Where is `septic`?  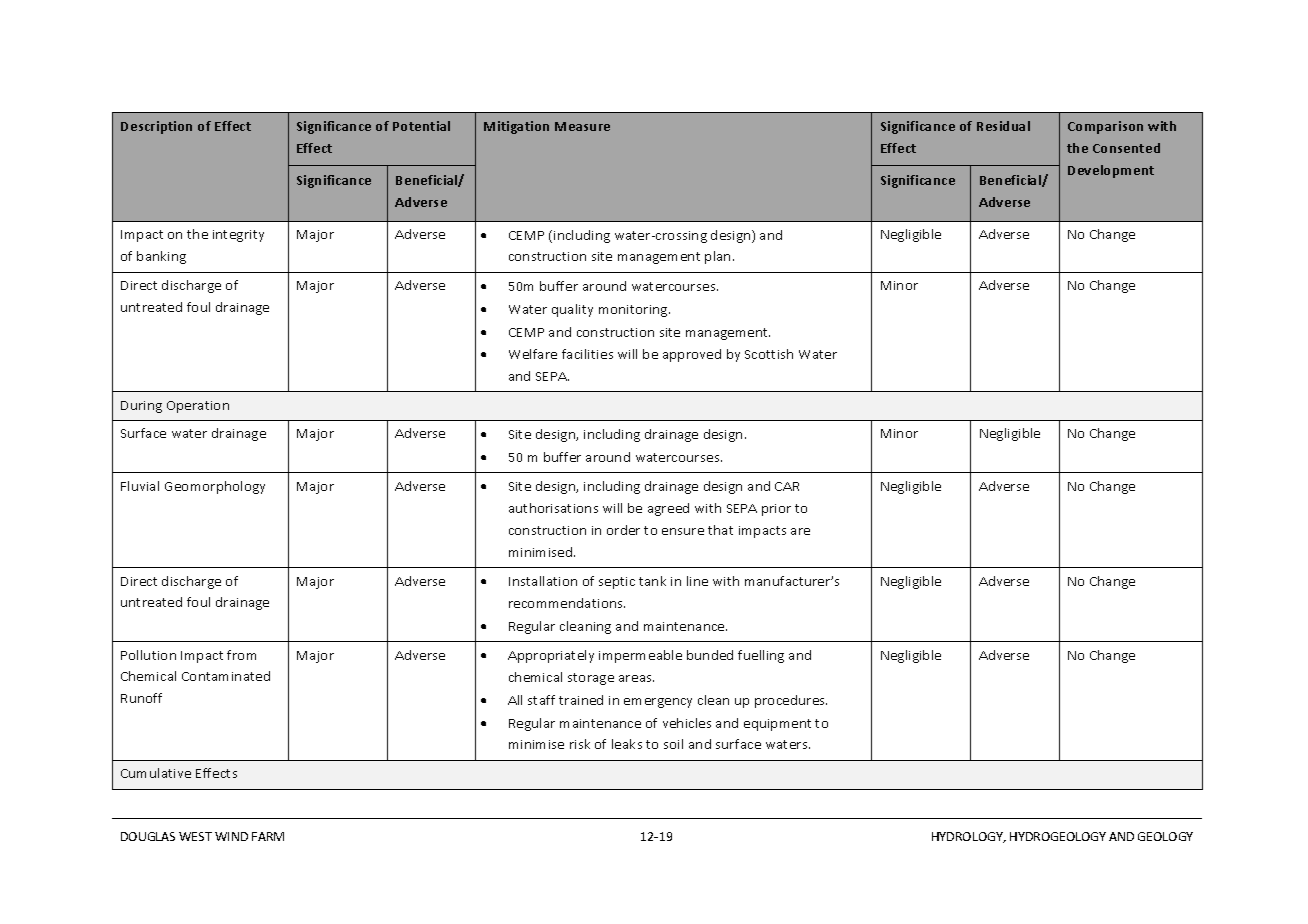
septic is located at coordinates (617, 583).
